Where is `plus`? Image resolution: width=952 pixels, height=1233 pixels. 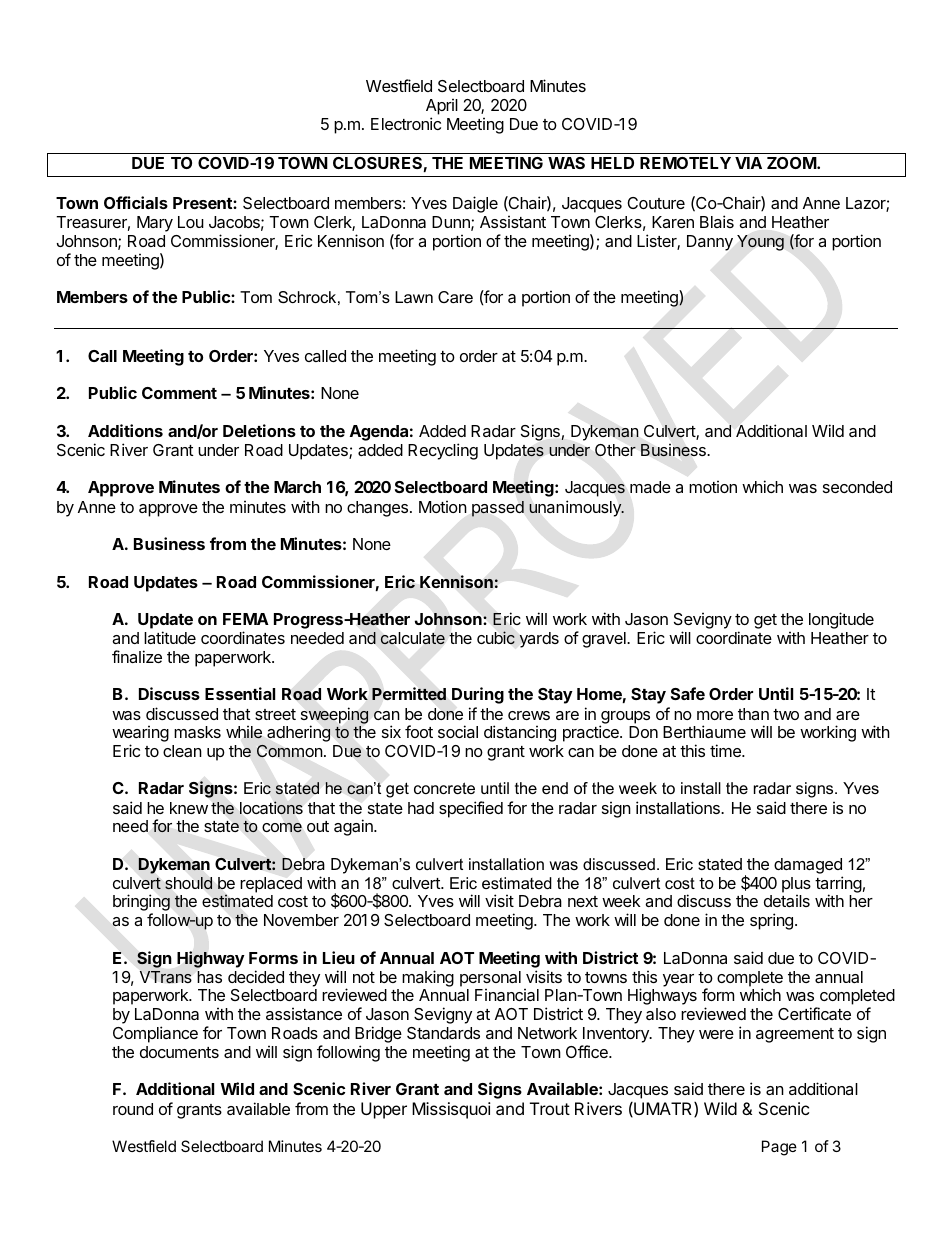 plus is located at coordinates (796, 886).
